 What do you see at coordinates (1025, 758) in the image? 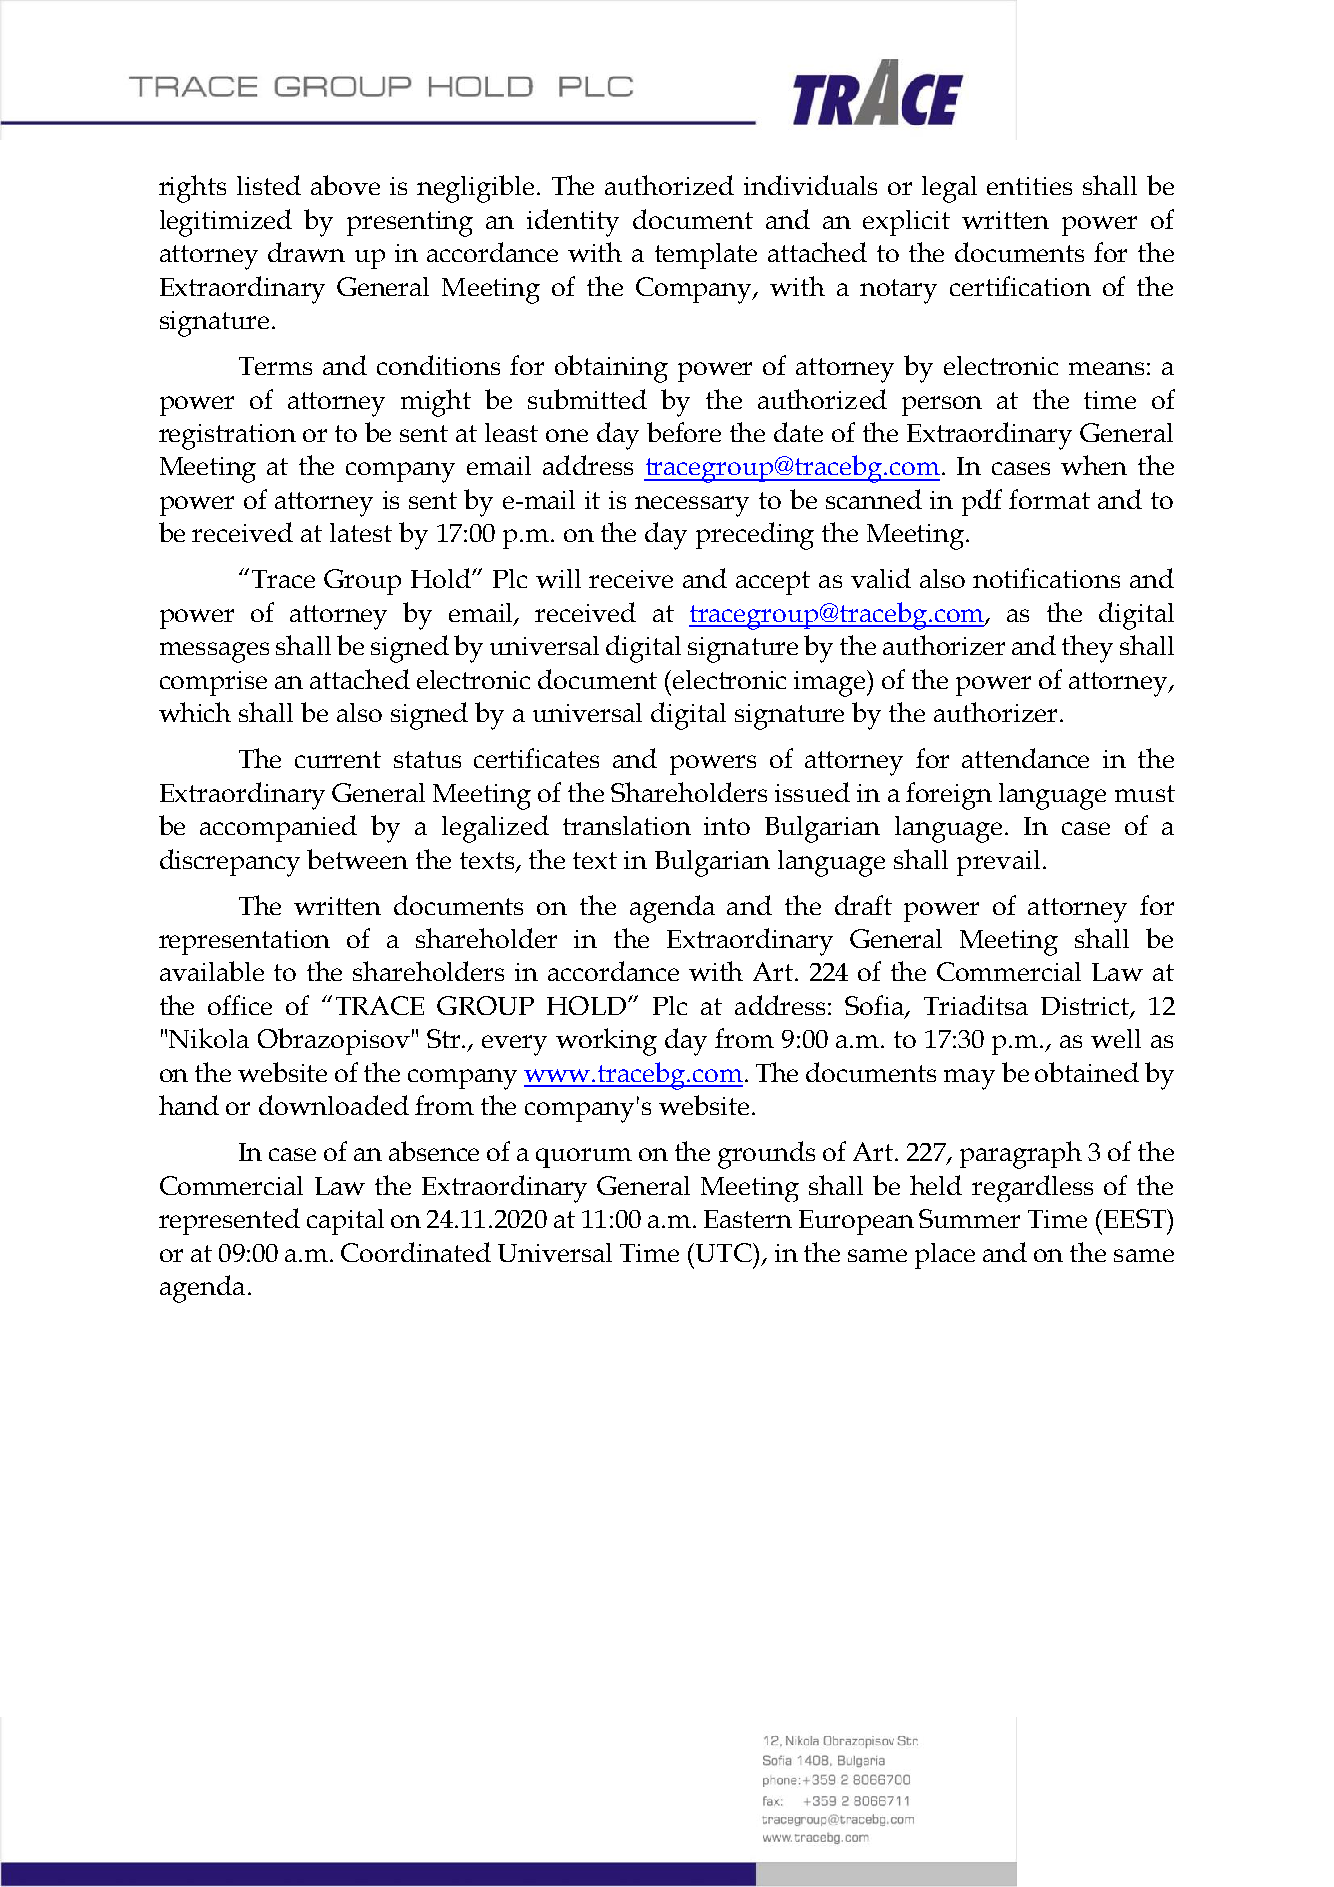
I see `attendance` at bounding box center [1025, 758].
